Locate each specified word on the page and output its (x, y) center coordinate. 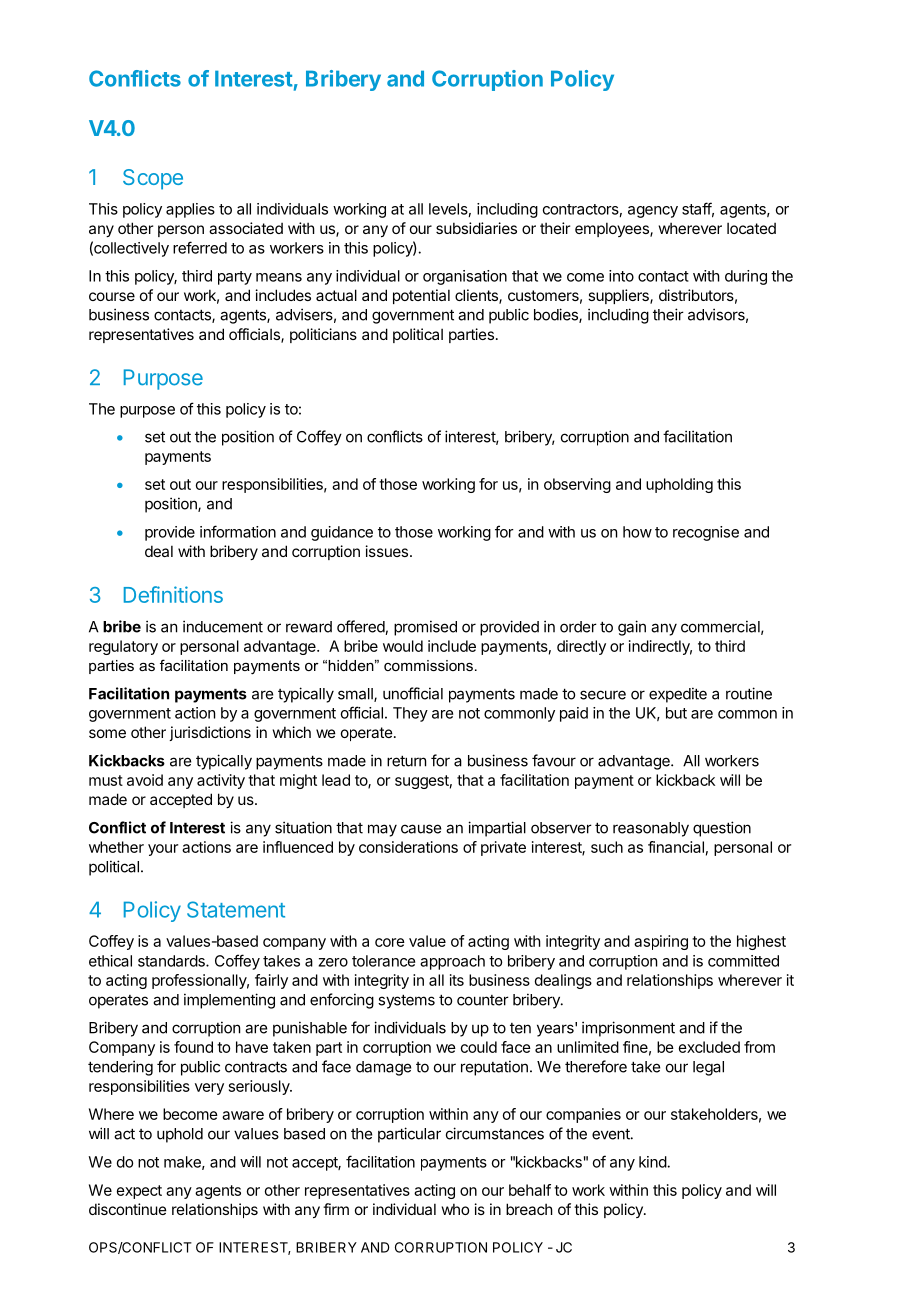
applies (190, 210)
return (406, 761)
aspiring (661, 942)
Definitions (173, 594)
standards (172, 961)
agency (653, 212)
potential (421, 296)
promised (425, 628)
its (457, 980)
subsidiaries (476, 228)
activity (221, 781)
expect (139, 1192)
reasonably (651, 829)
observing (577, 485)
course (112, 296)
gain (632, 628)
